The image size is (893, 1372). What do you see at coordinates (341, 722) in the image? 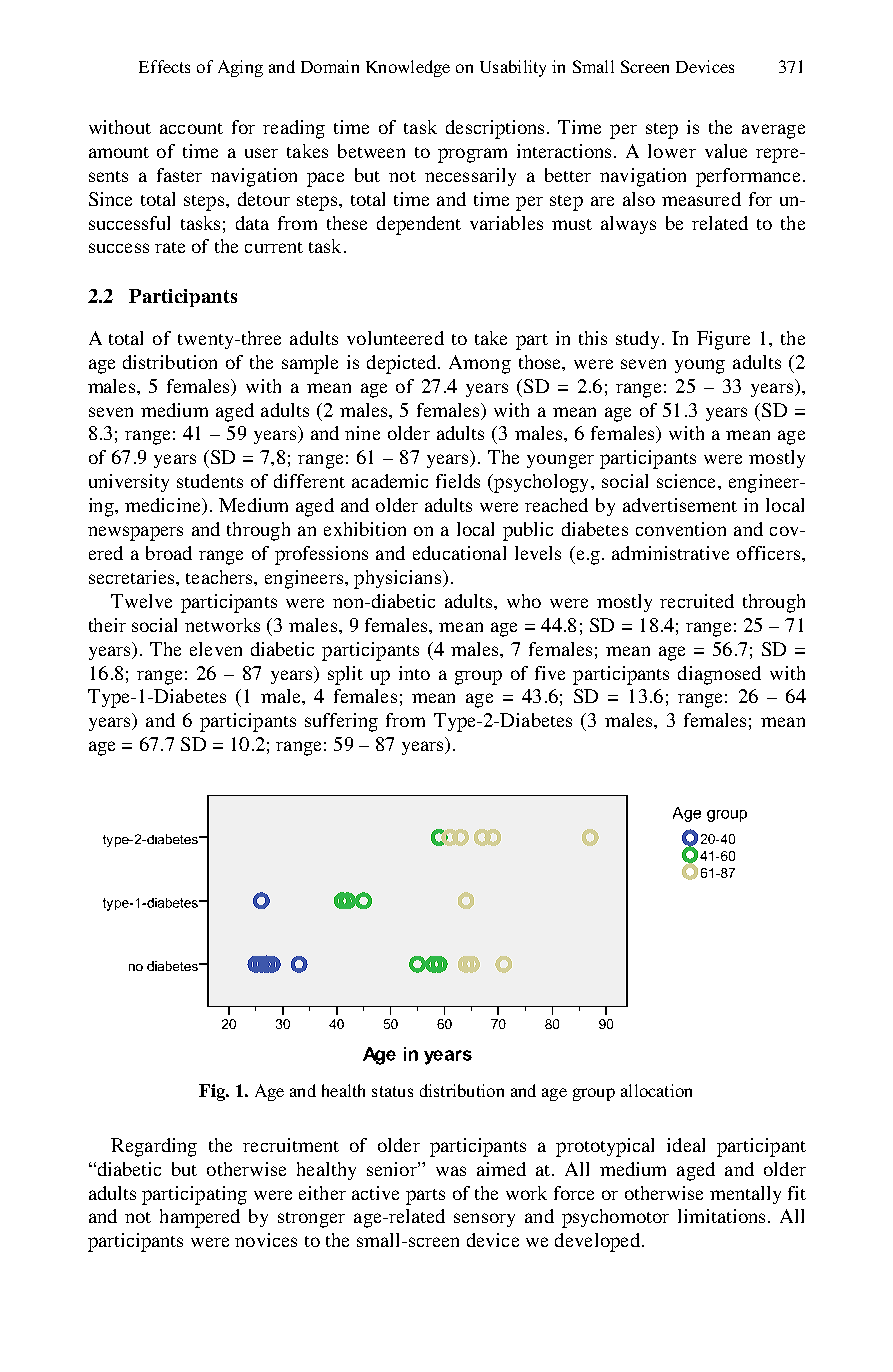
I see `suffering` at bounding box center [341, 722].
